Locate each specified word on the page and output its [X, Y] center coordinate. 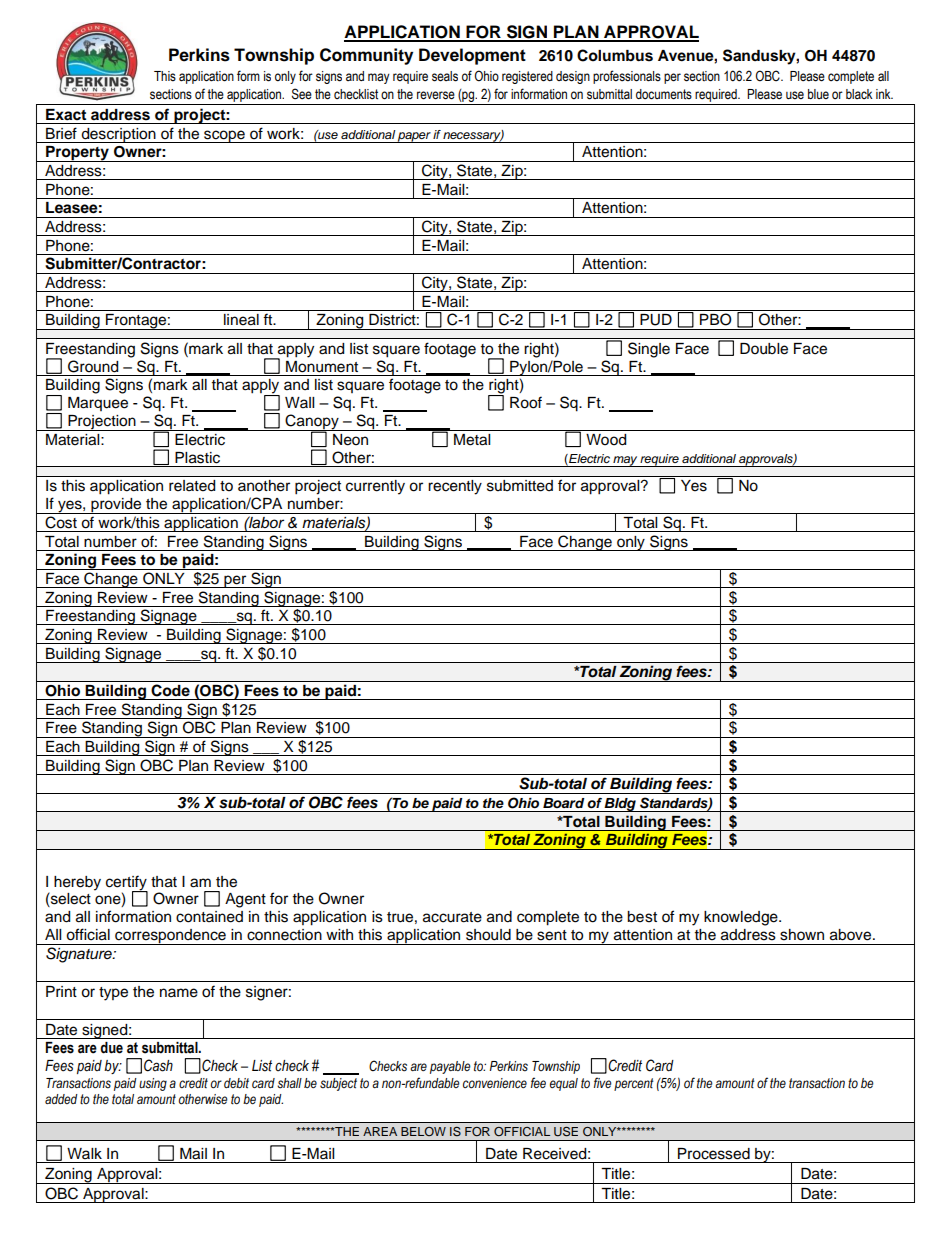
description [118, 135]
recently [455, 487]
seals [445, 76]
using [153, 1084]
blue [818, 94]
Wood [606, 440]
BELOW [423, 1131]
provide [116, 506]
